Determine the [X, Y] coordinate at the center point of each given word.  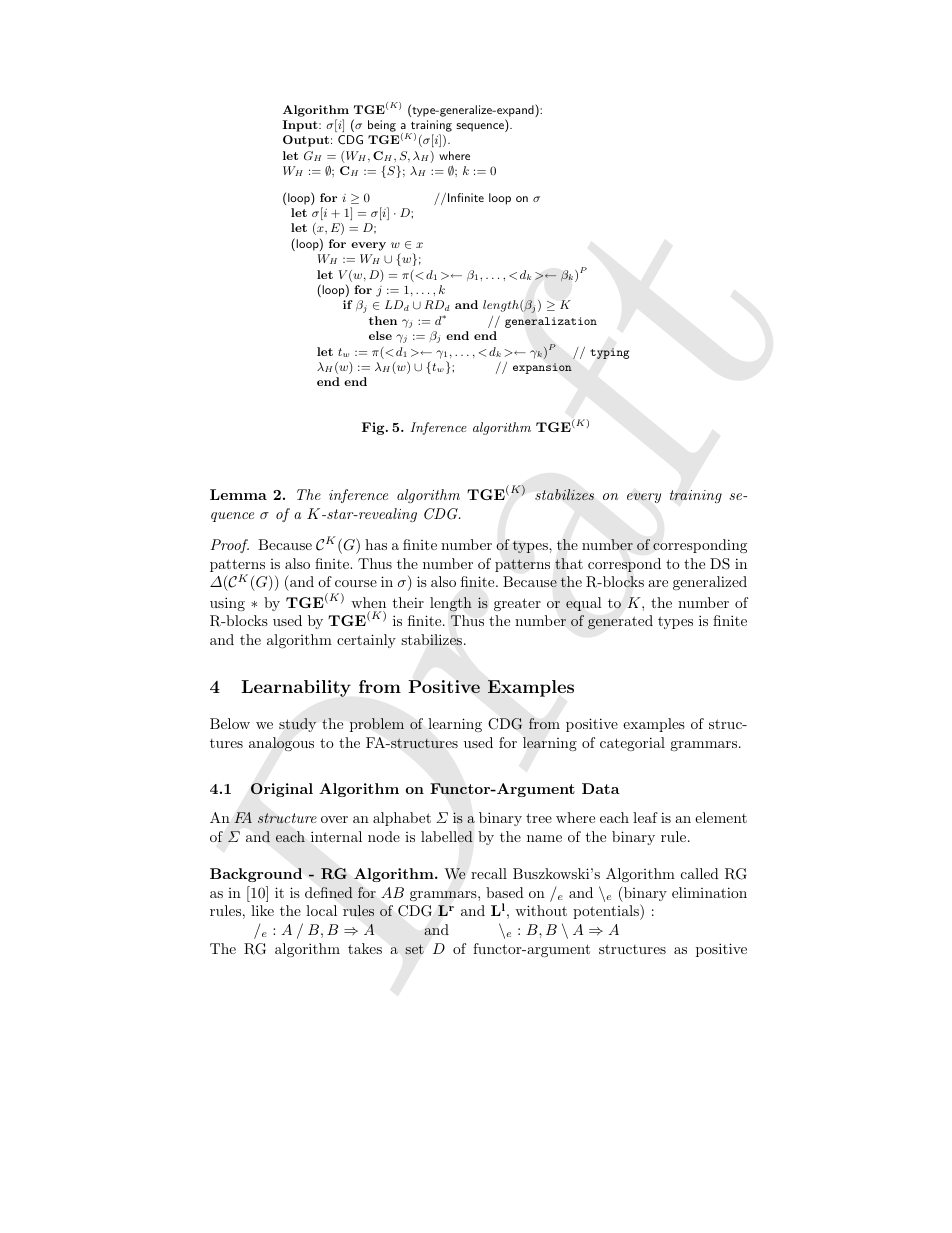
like [262, 910]
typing [609, 353]
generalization [551, 322]
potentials [607, 912]
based [505, 892]
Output [306, 141]
